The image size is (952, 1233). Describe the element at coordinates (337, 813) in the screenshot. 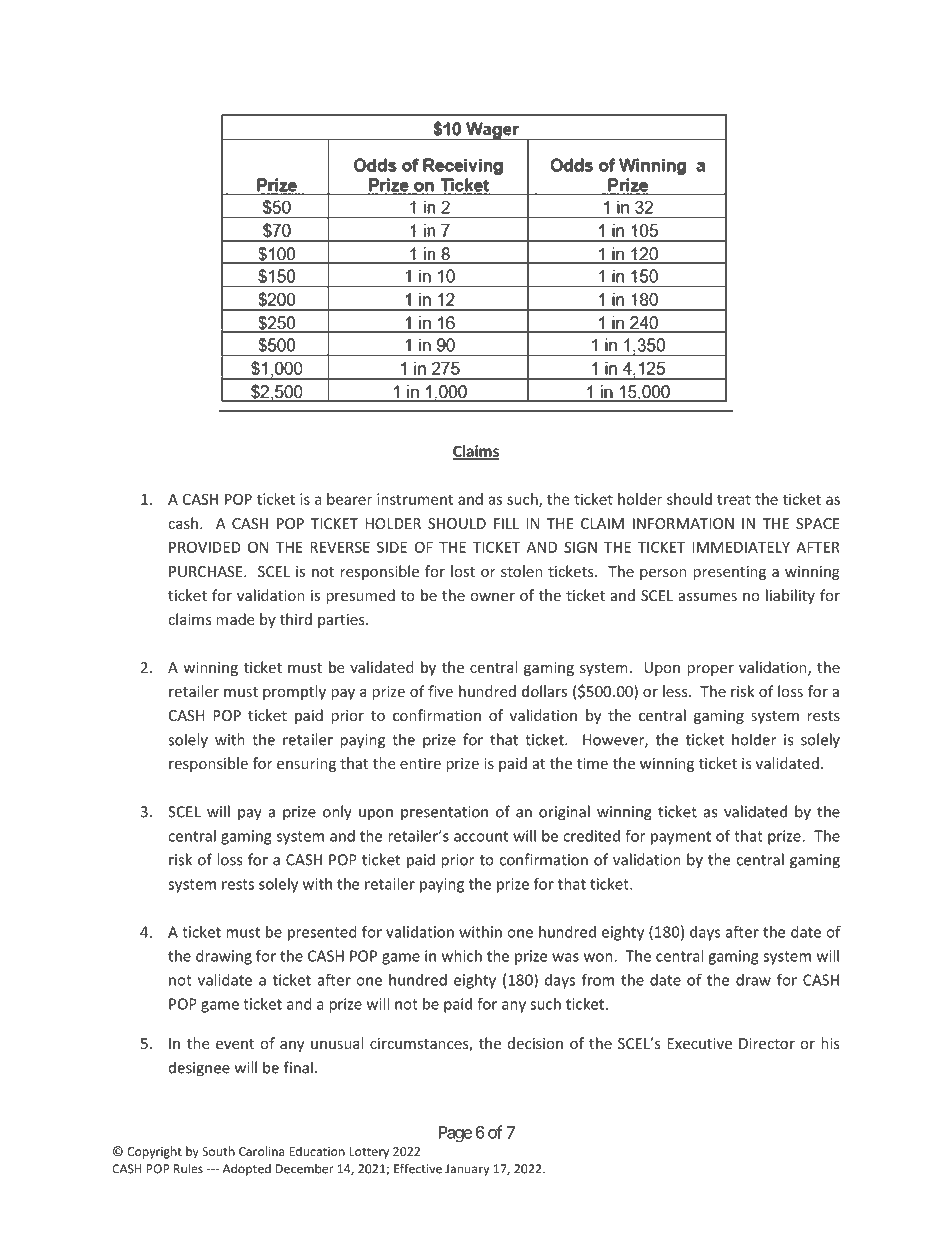

I see `only` at that location.
